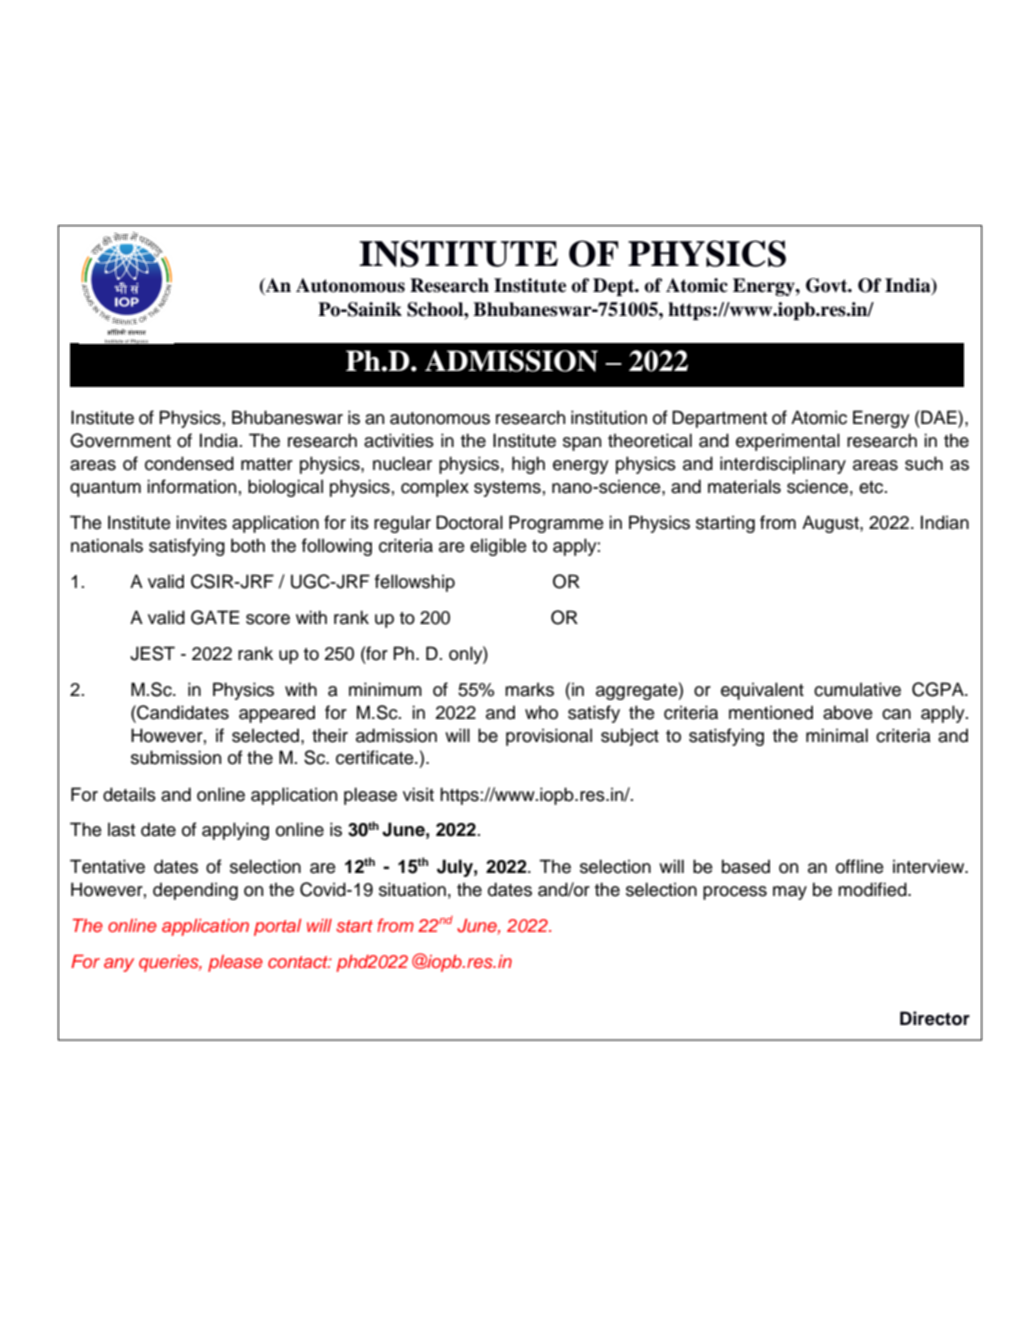  What do you see at coordinates (541, 713) in the page?
I see `who` at bounding box center [541, 713].
